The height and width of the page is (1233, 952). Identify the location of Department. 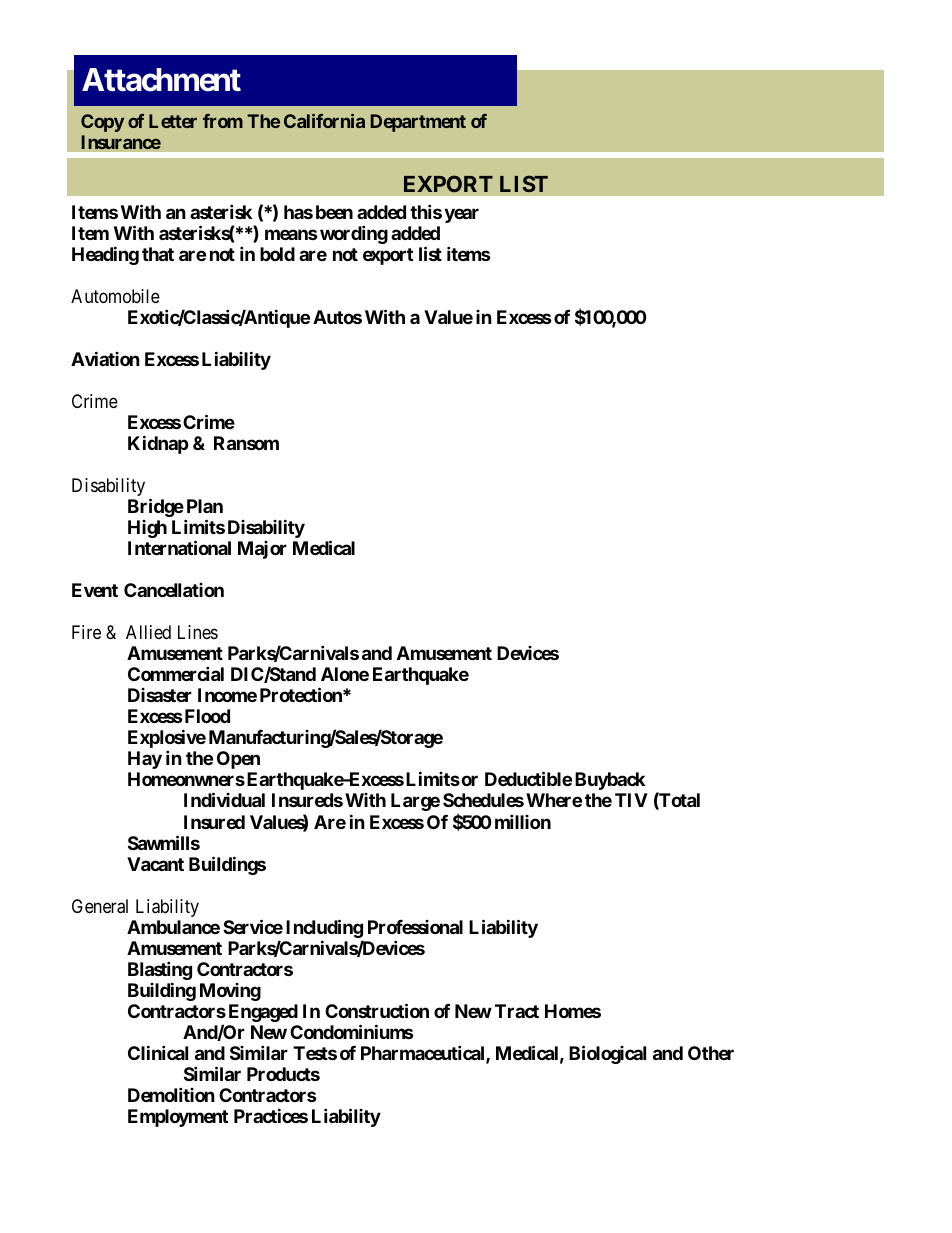
(418, 123).
